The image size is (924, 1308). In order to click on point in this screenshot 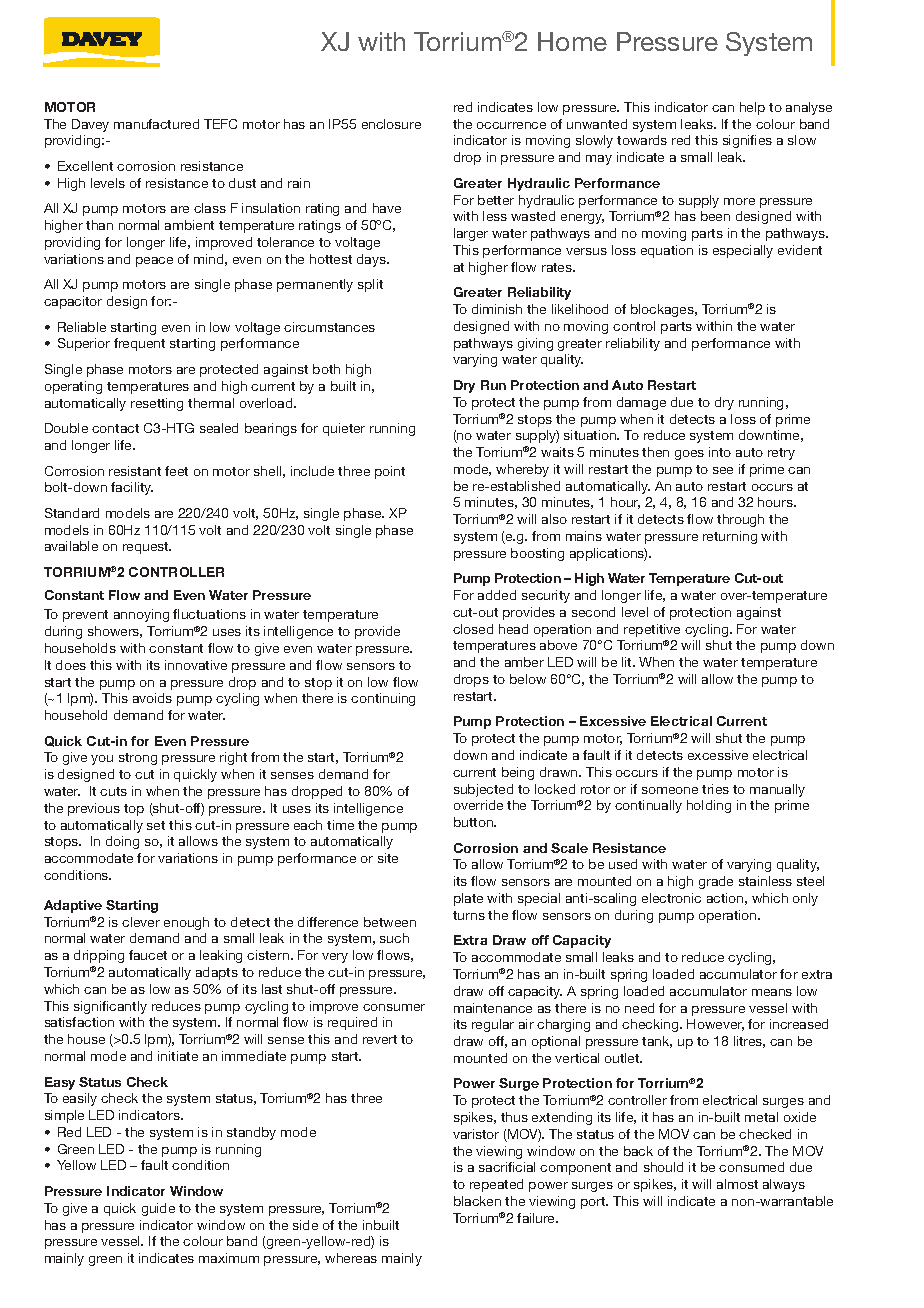, I will do `click(390, 472)`.
